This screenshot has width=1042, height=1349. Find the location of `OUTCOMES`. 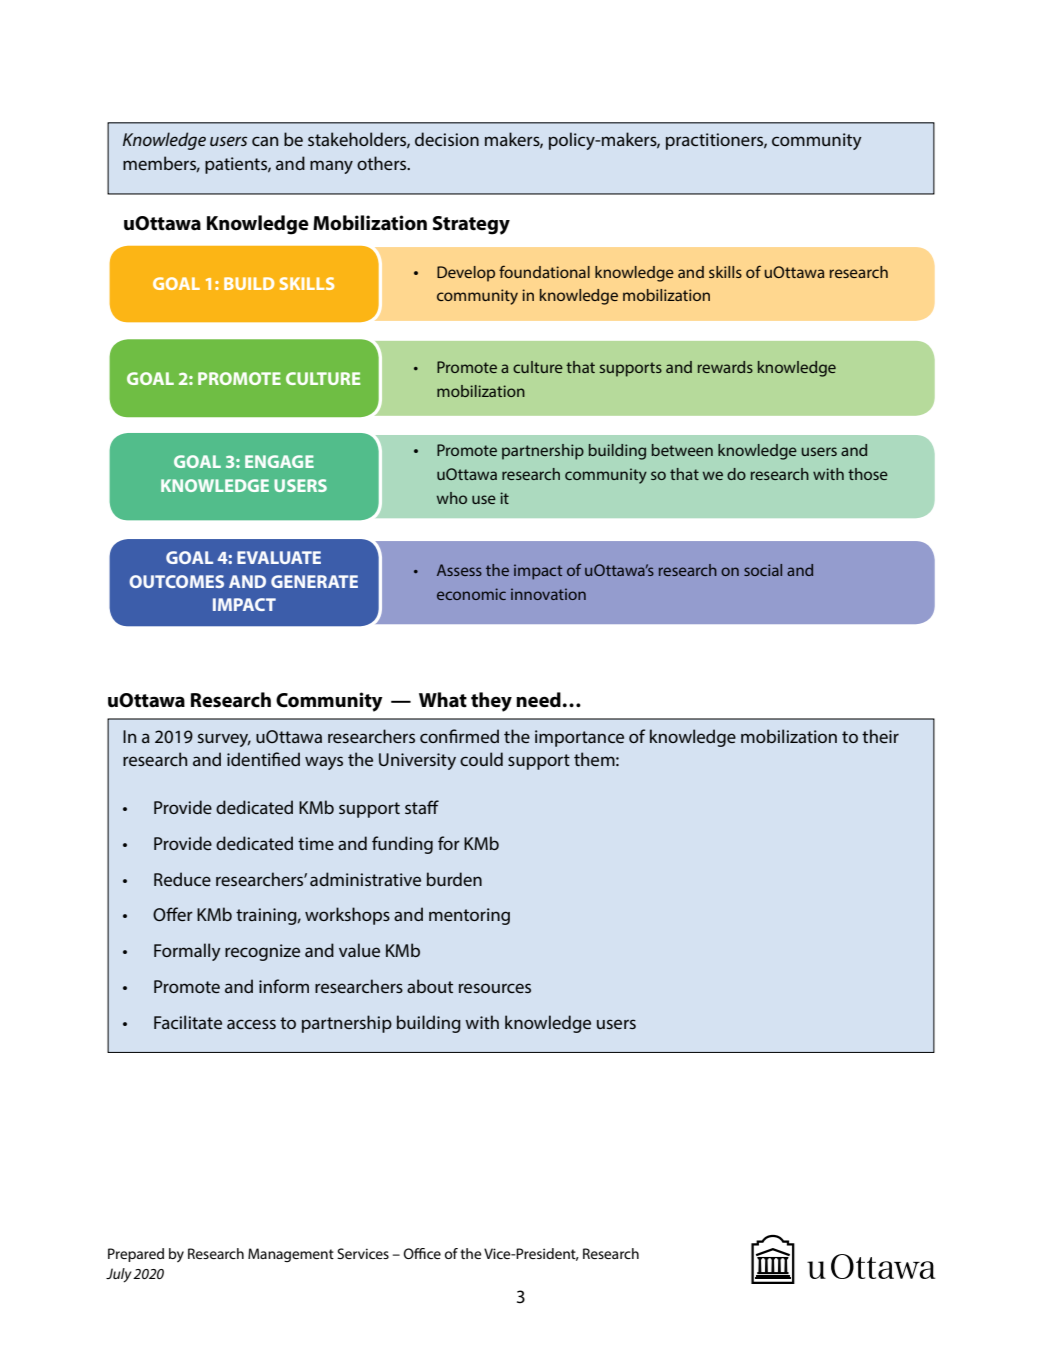

OUTCOMES is located at coordinates (176, 581).
